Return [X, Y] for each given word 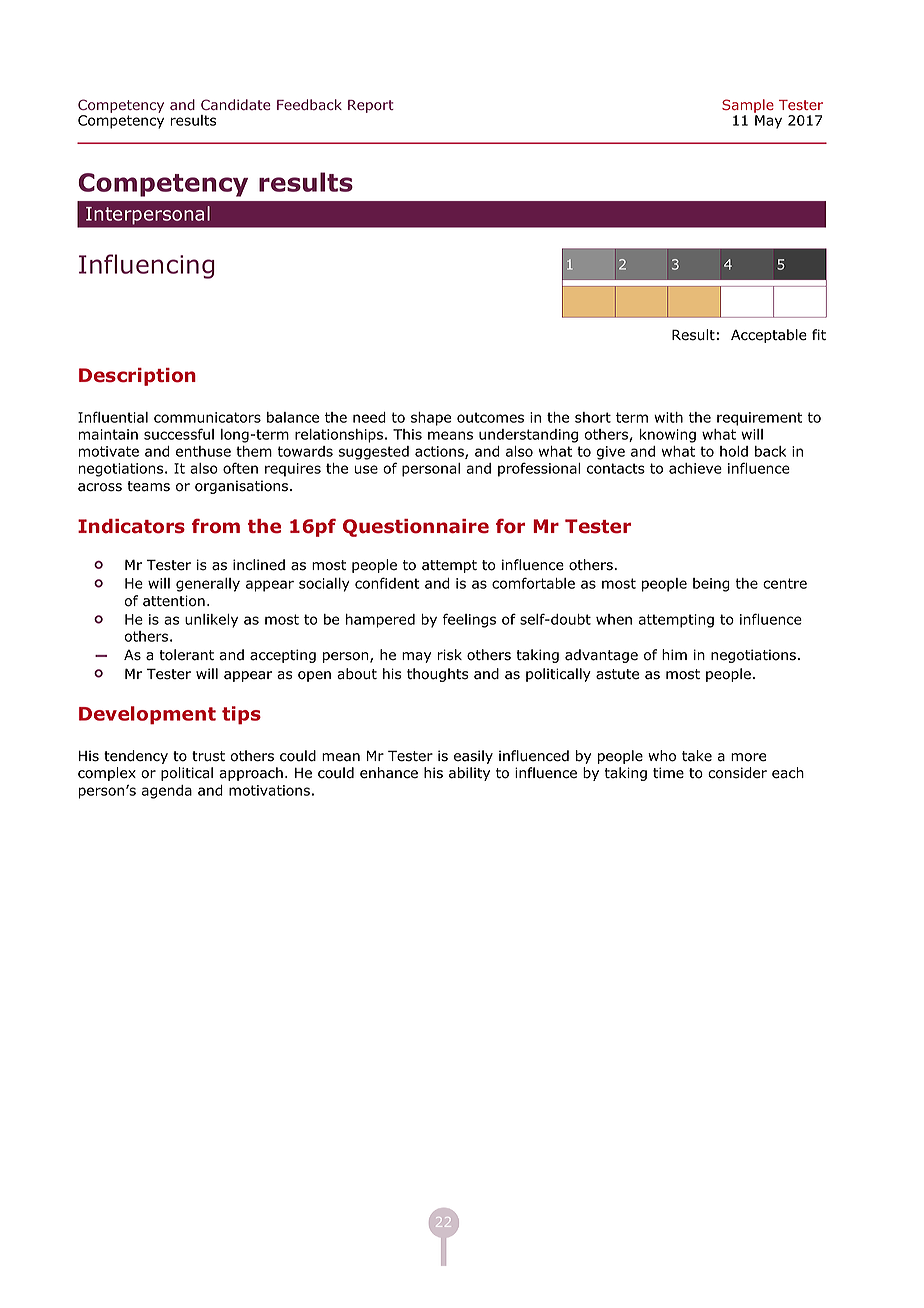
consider [737, 773]
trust [208, 756]
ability [469, 774]
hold [734, 451]
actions [440, 452]
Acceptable [769, 336]
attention [174, 601]
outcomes [490, 417]
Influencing [147, 266]
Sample [748, 107]
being [711, 585]
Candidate [236, 105]
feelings [469, 620]
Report [371, 106]
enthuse [203, 451]
